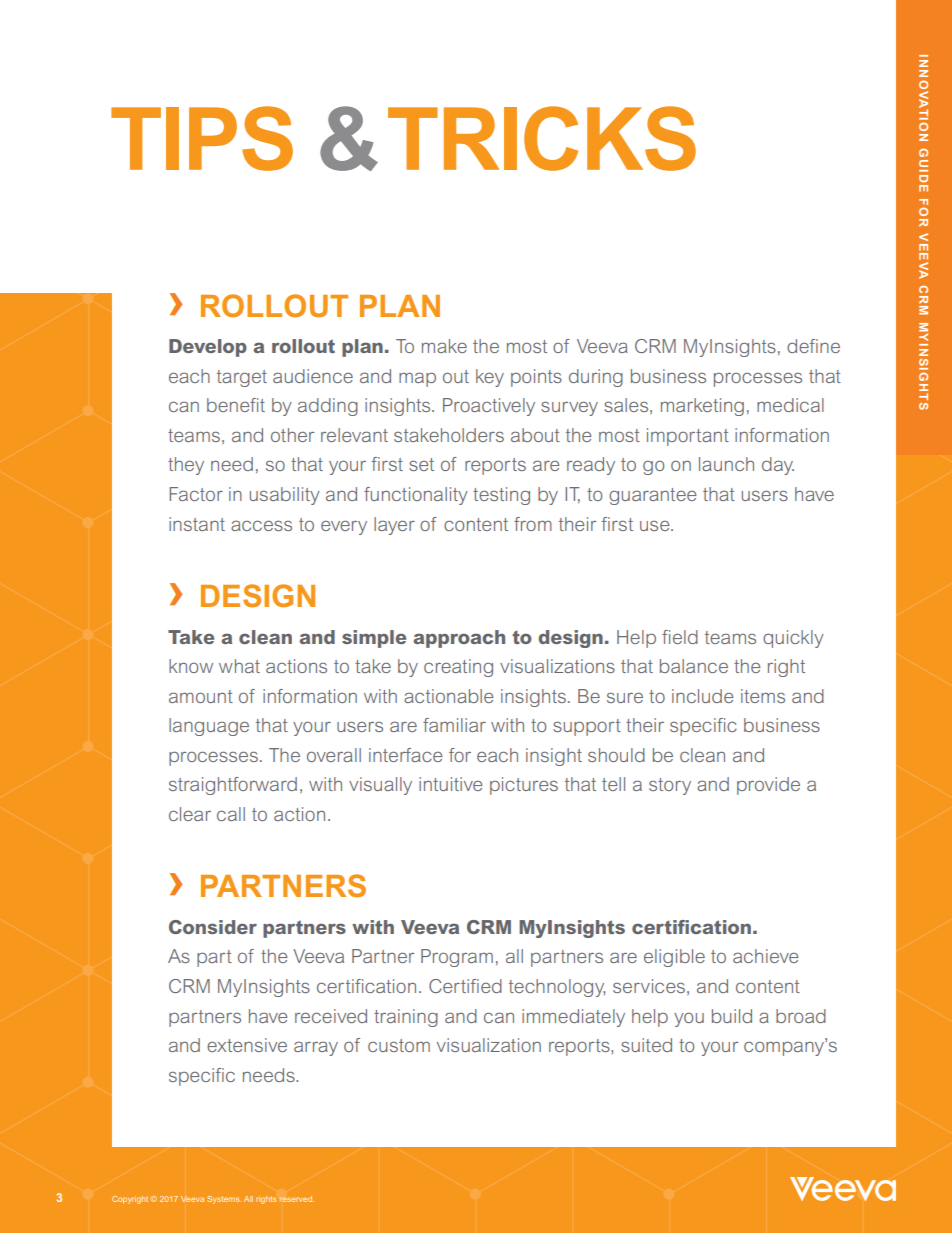 This screenshot has height=1233, width=952. I want to click on TRICKS, so click(542, 138).
